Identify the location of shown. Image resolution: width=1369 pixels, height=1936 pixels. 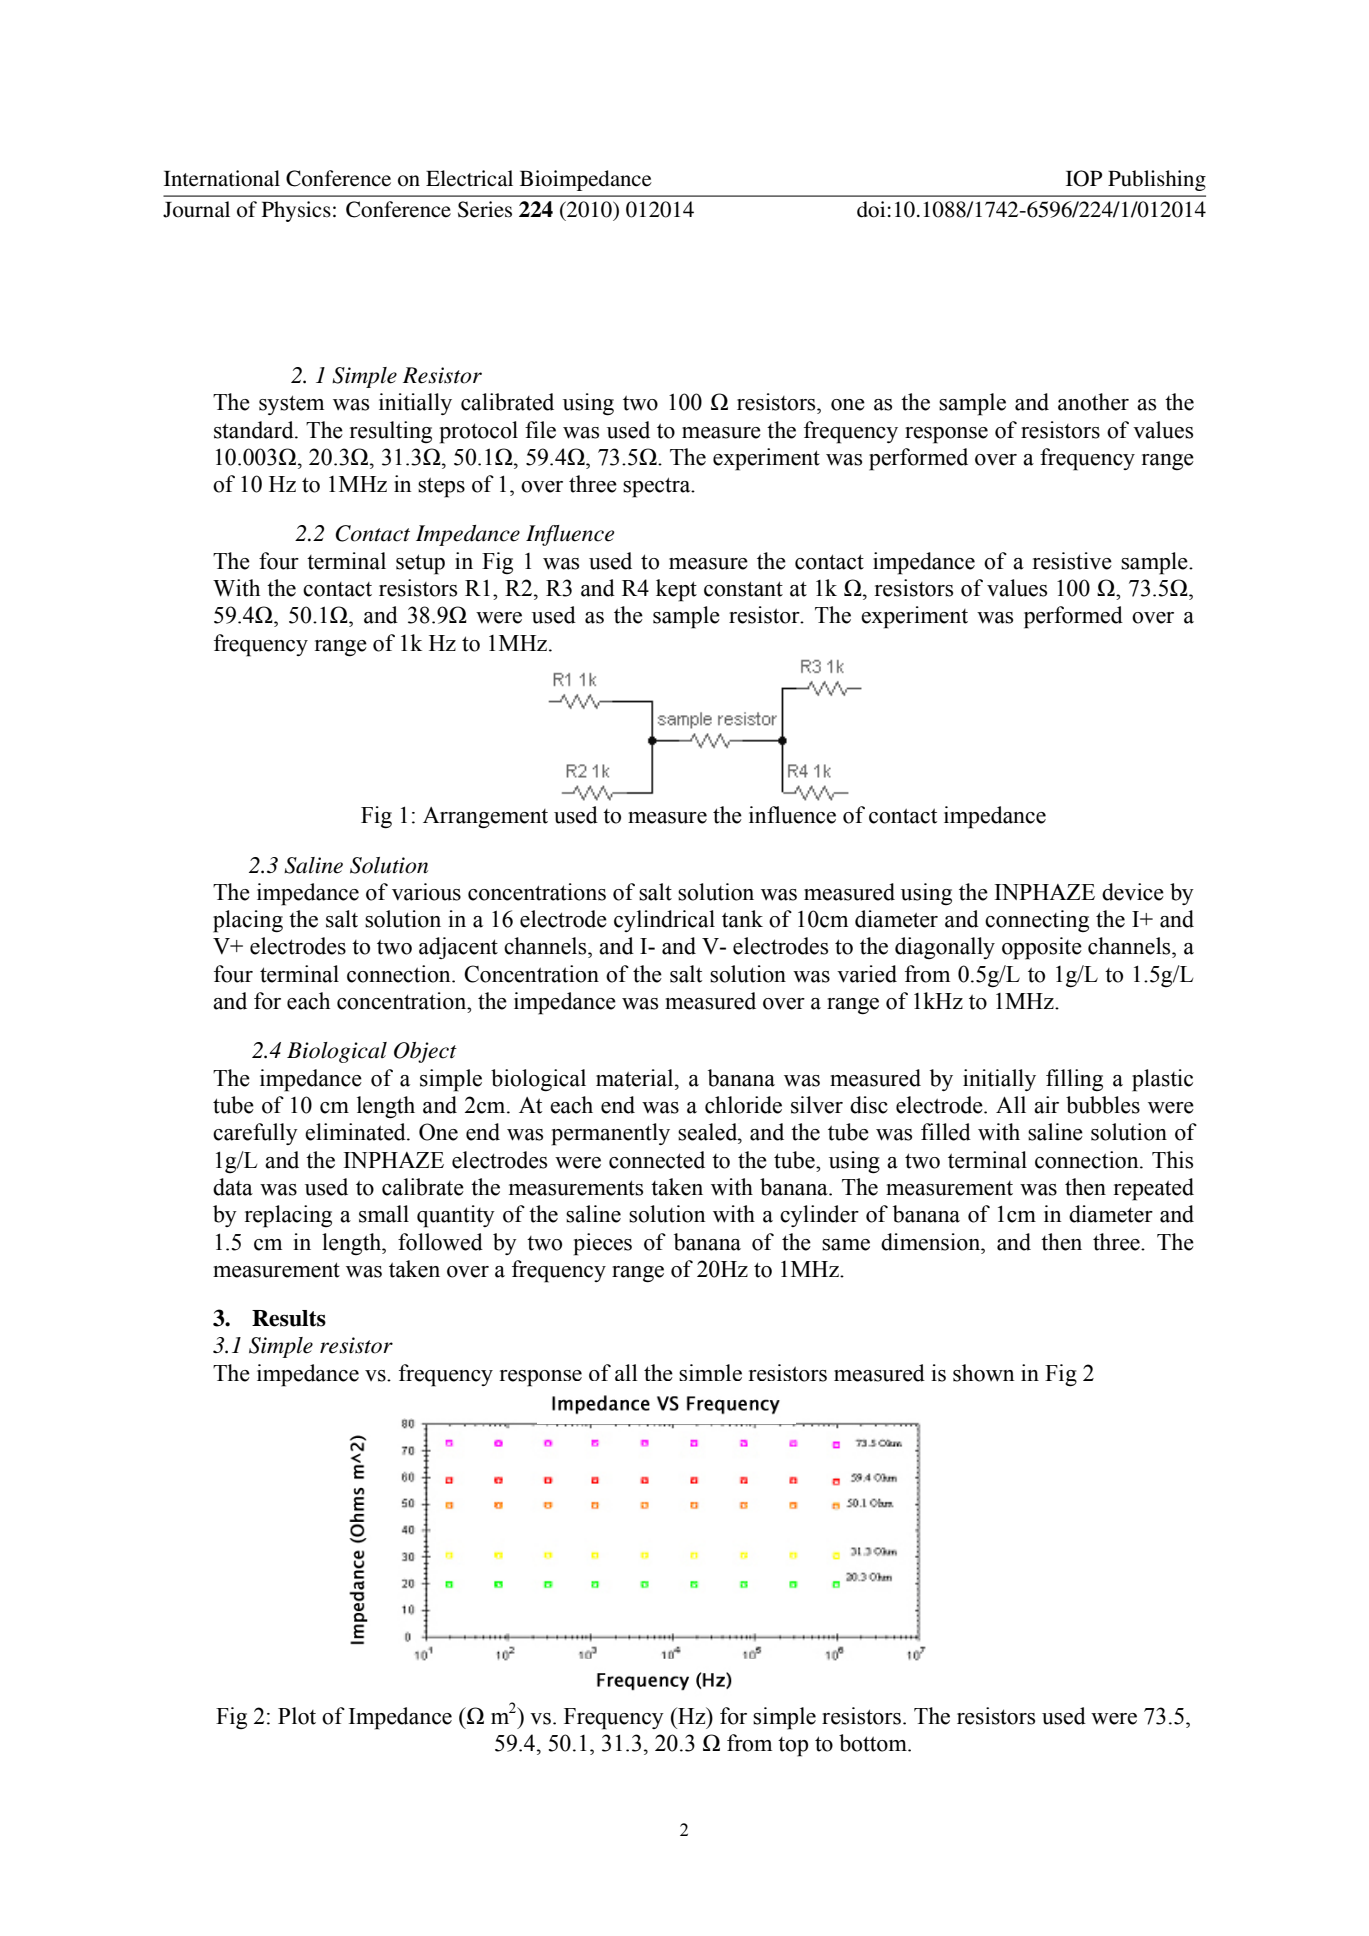
(984, 1373).
